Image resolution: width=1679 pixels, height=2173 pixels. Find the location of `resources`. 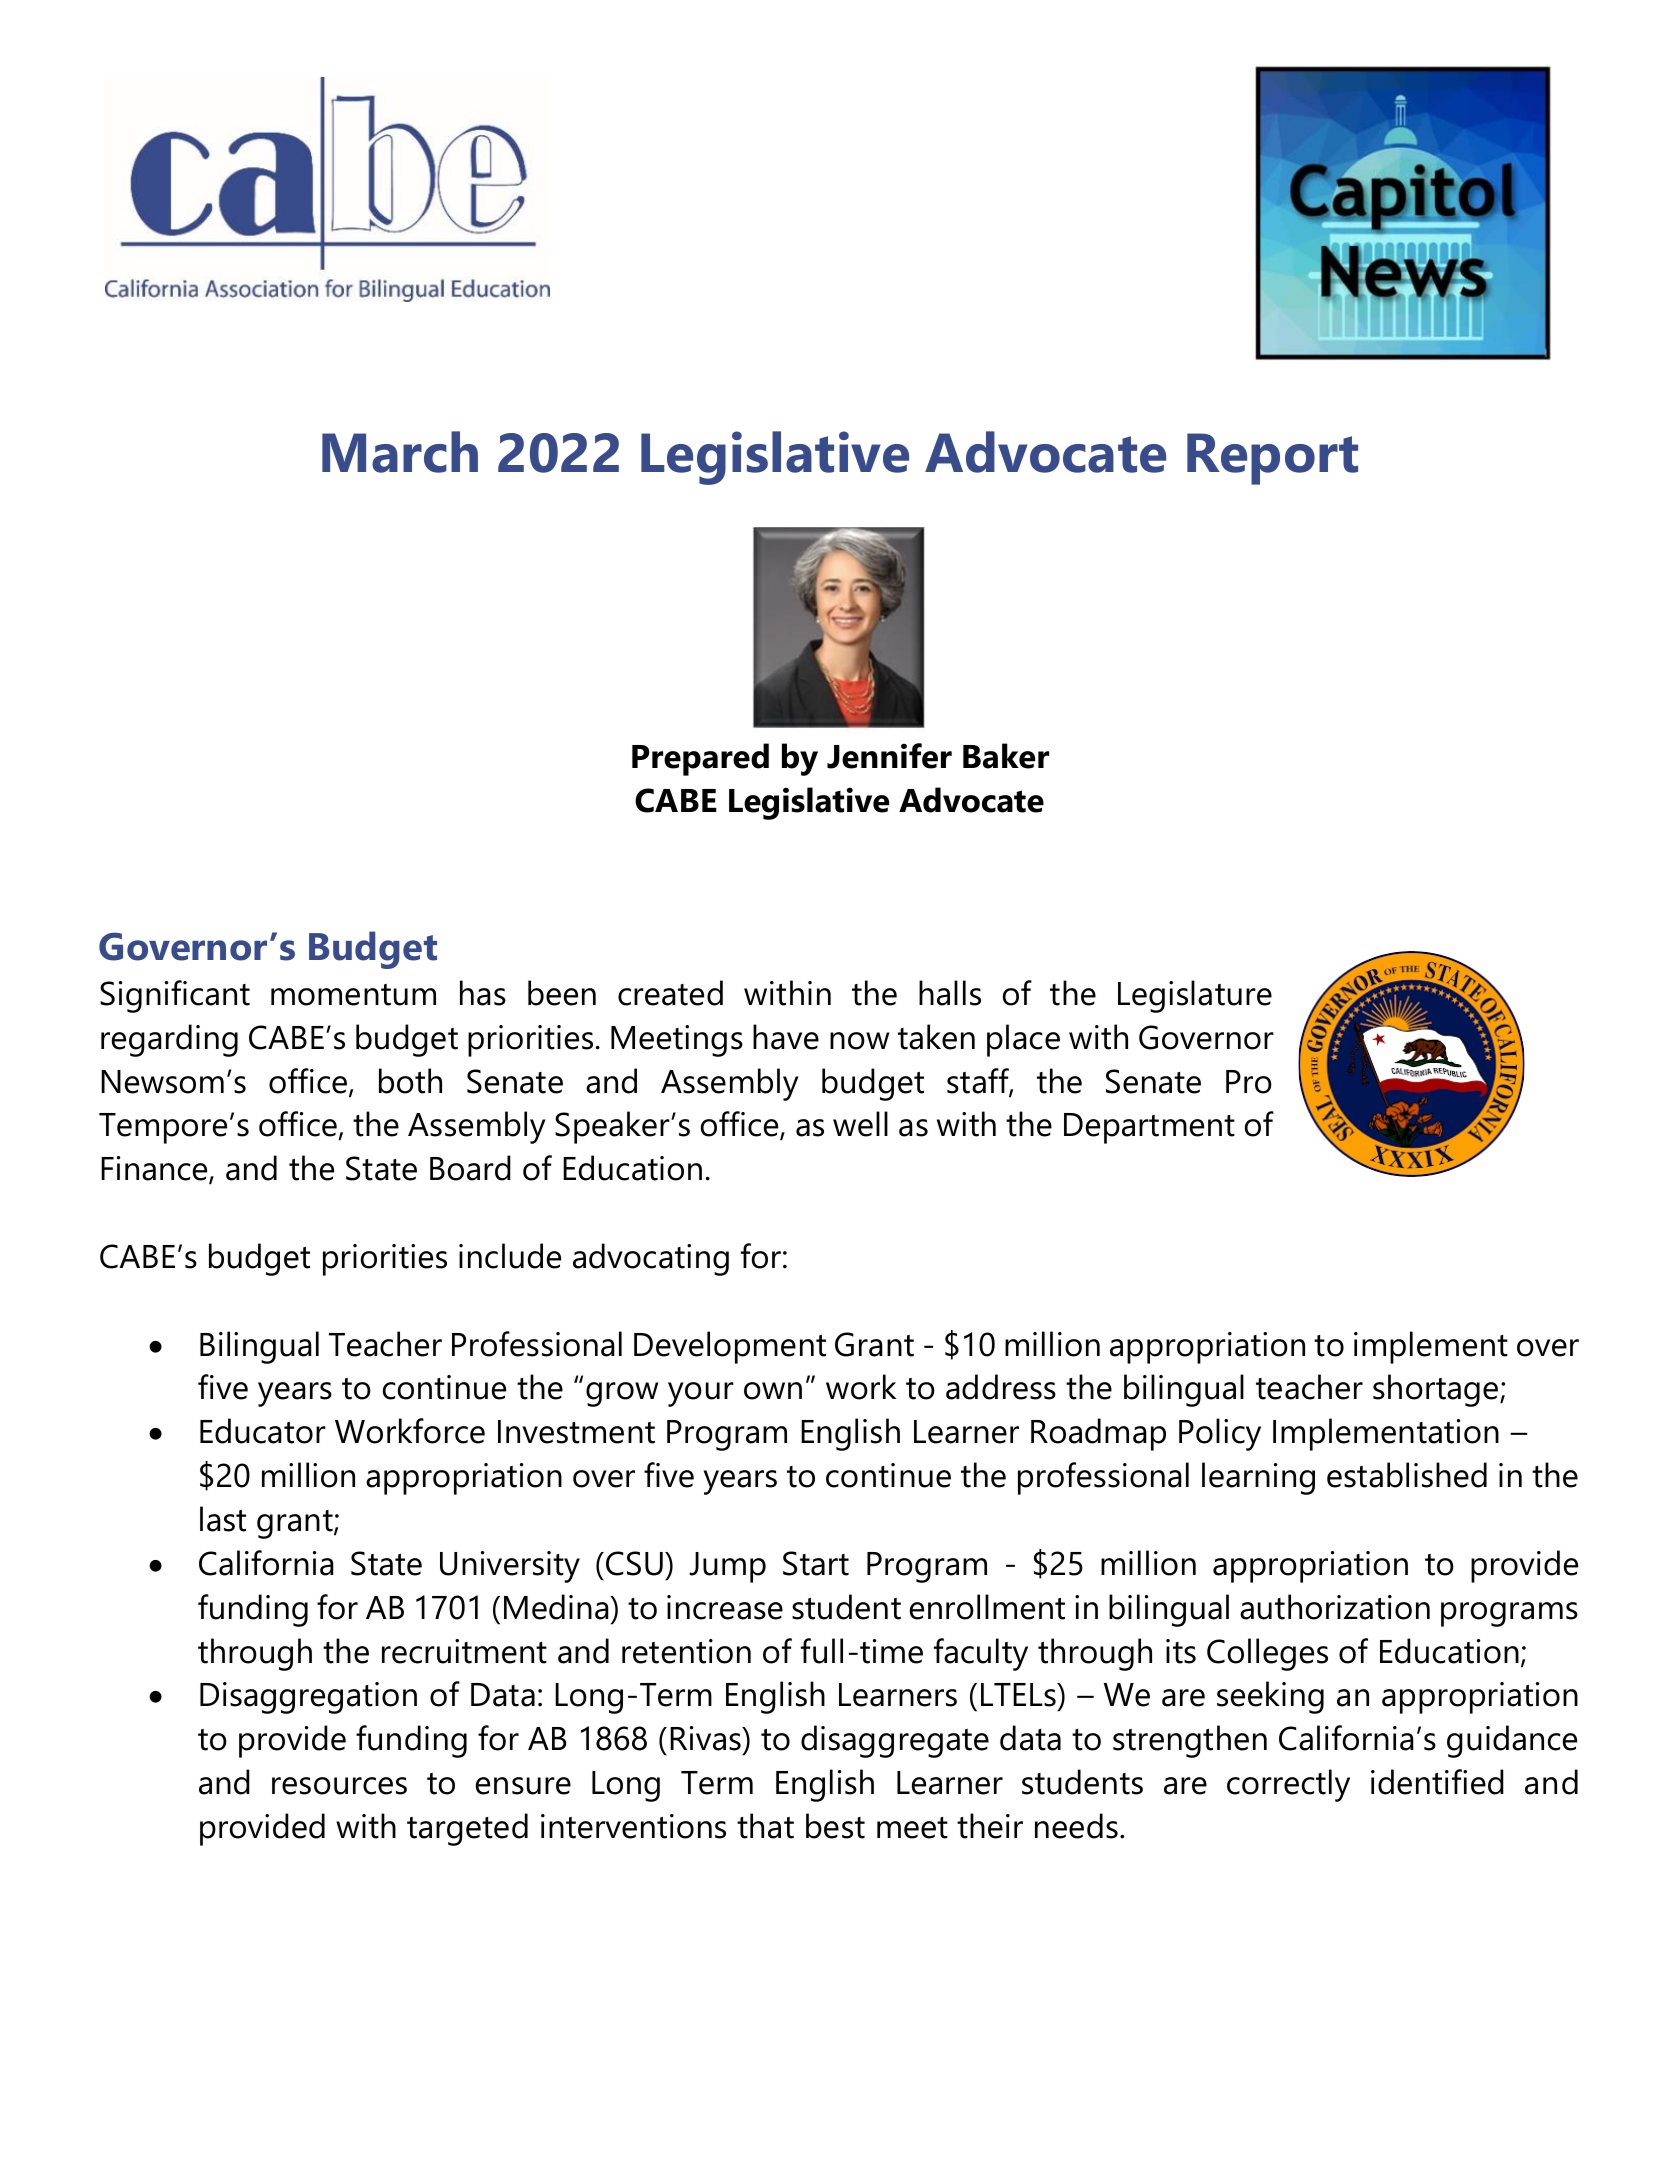

resources is located at coordinates (339, 1786).
